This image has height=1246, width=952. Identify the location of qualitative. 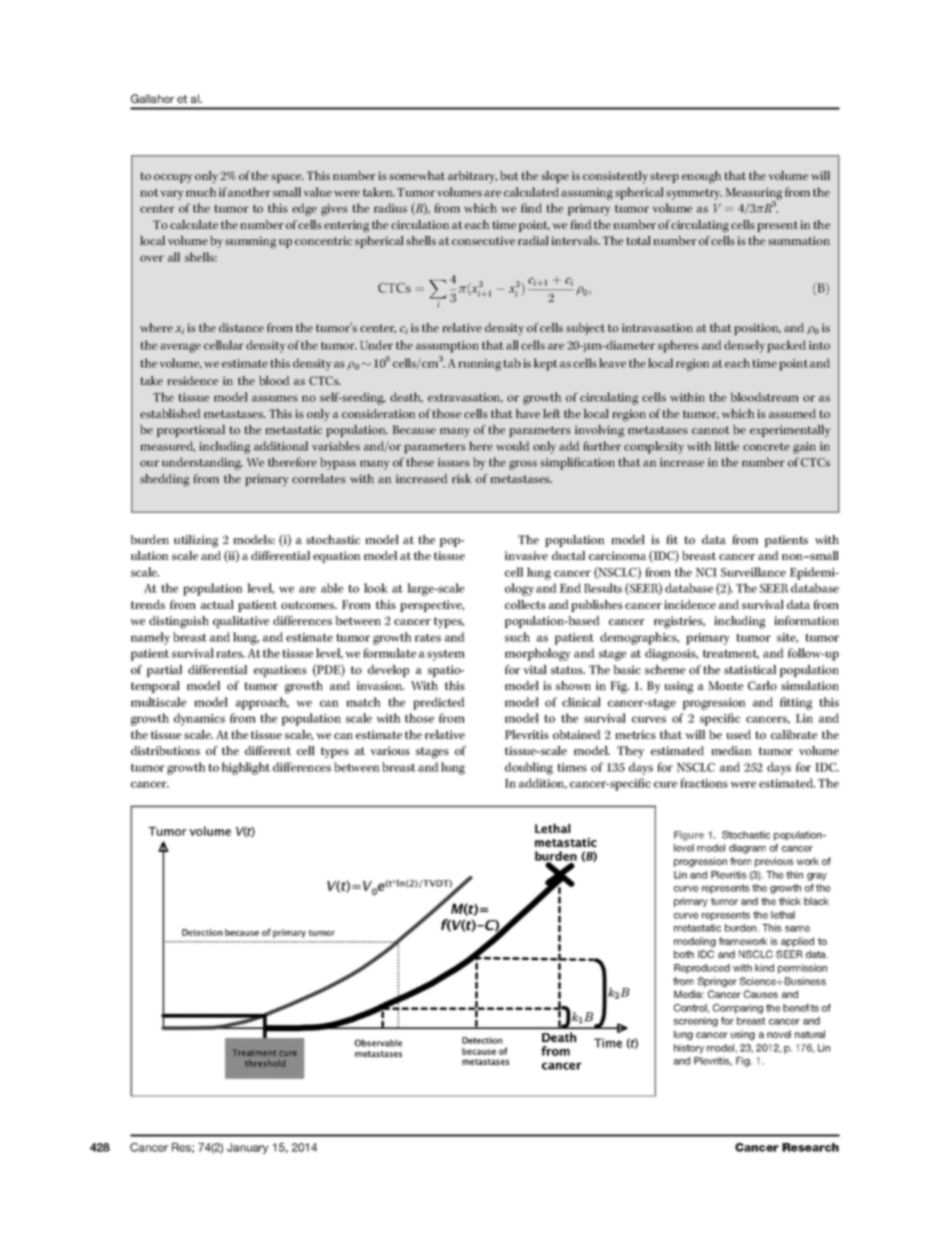
(241, 622).
